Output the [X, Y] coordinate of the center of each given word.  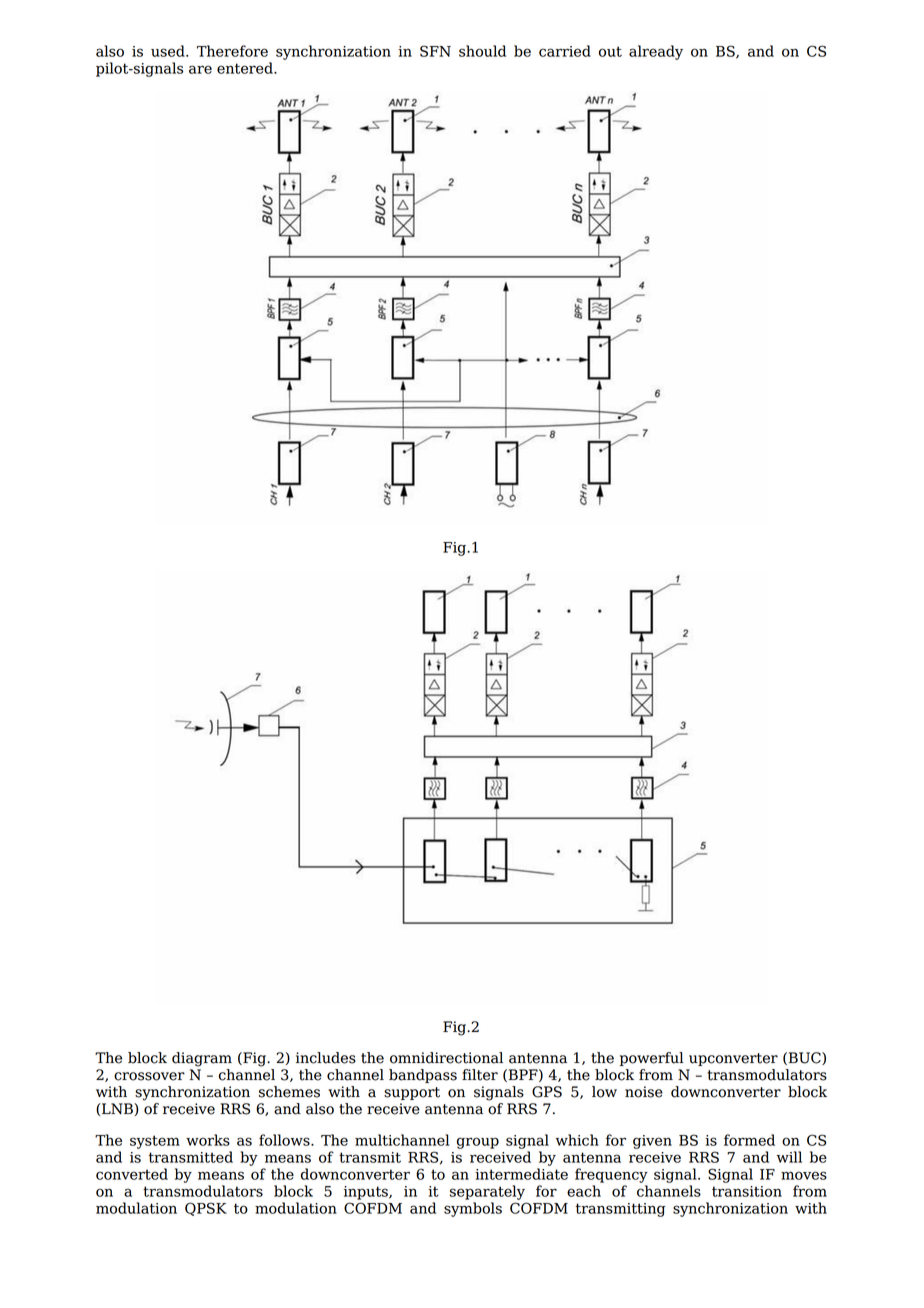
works [208, 1140]
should [482, 51]
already [656, 52]
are [200, 69]
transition [747, 1191]
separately [487, 1192]
